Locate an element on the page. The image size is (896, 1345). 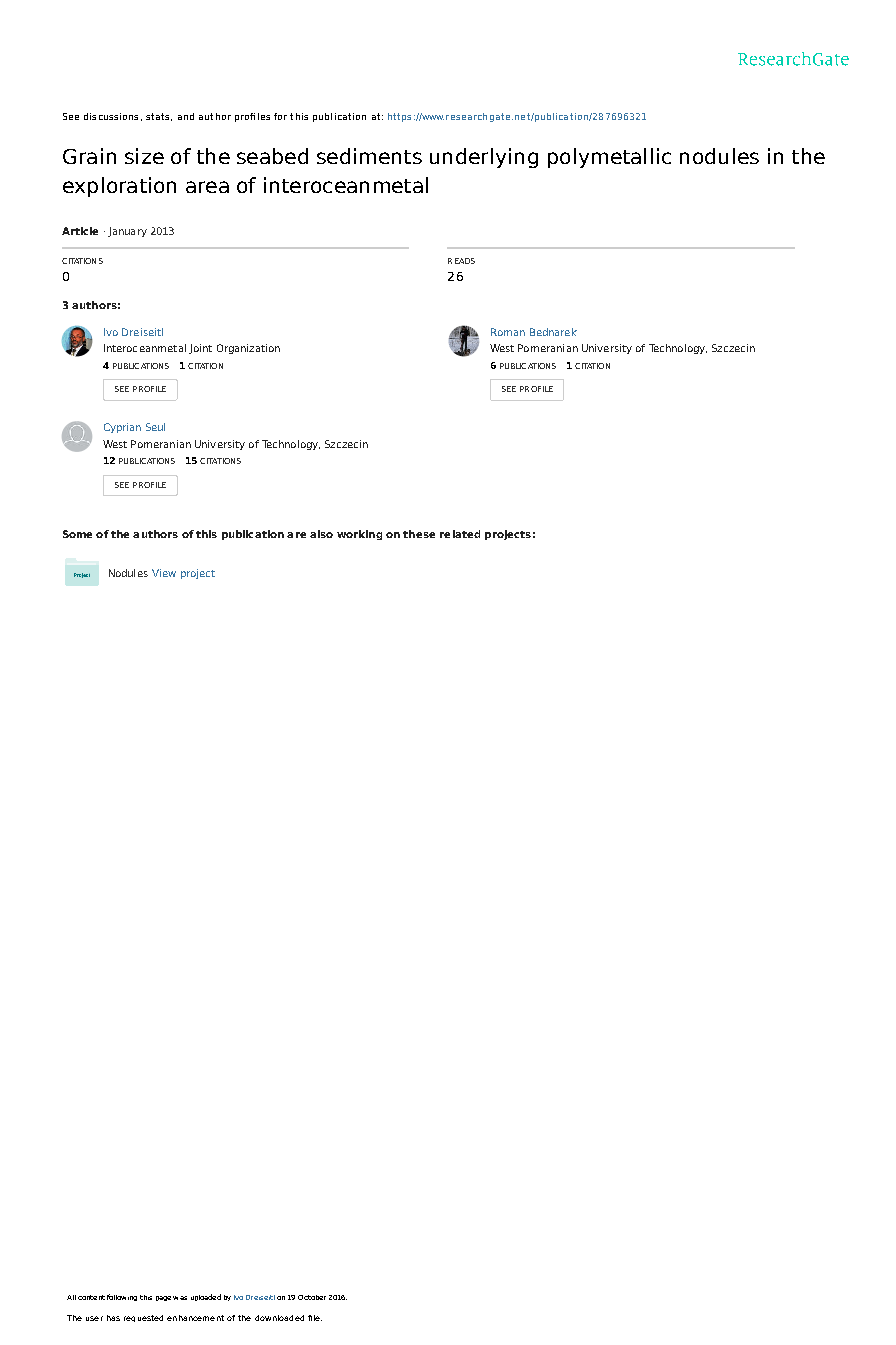
size is located at coordinates (144, 156).
